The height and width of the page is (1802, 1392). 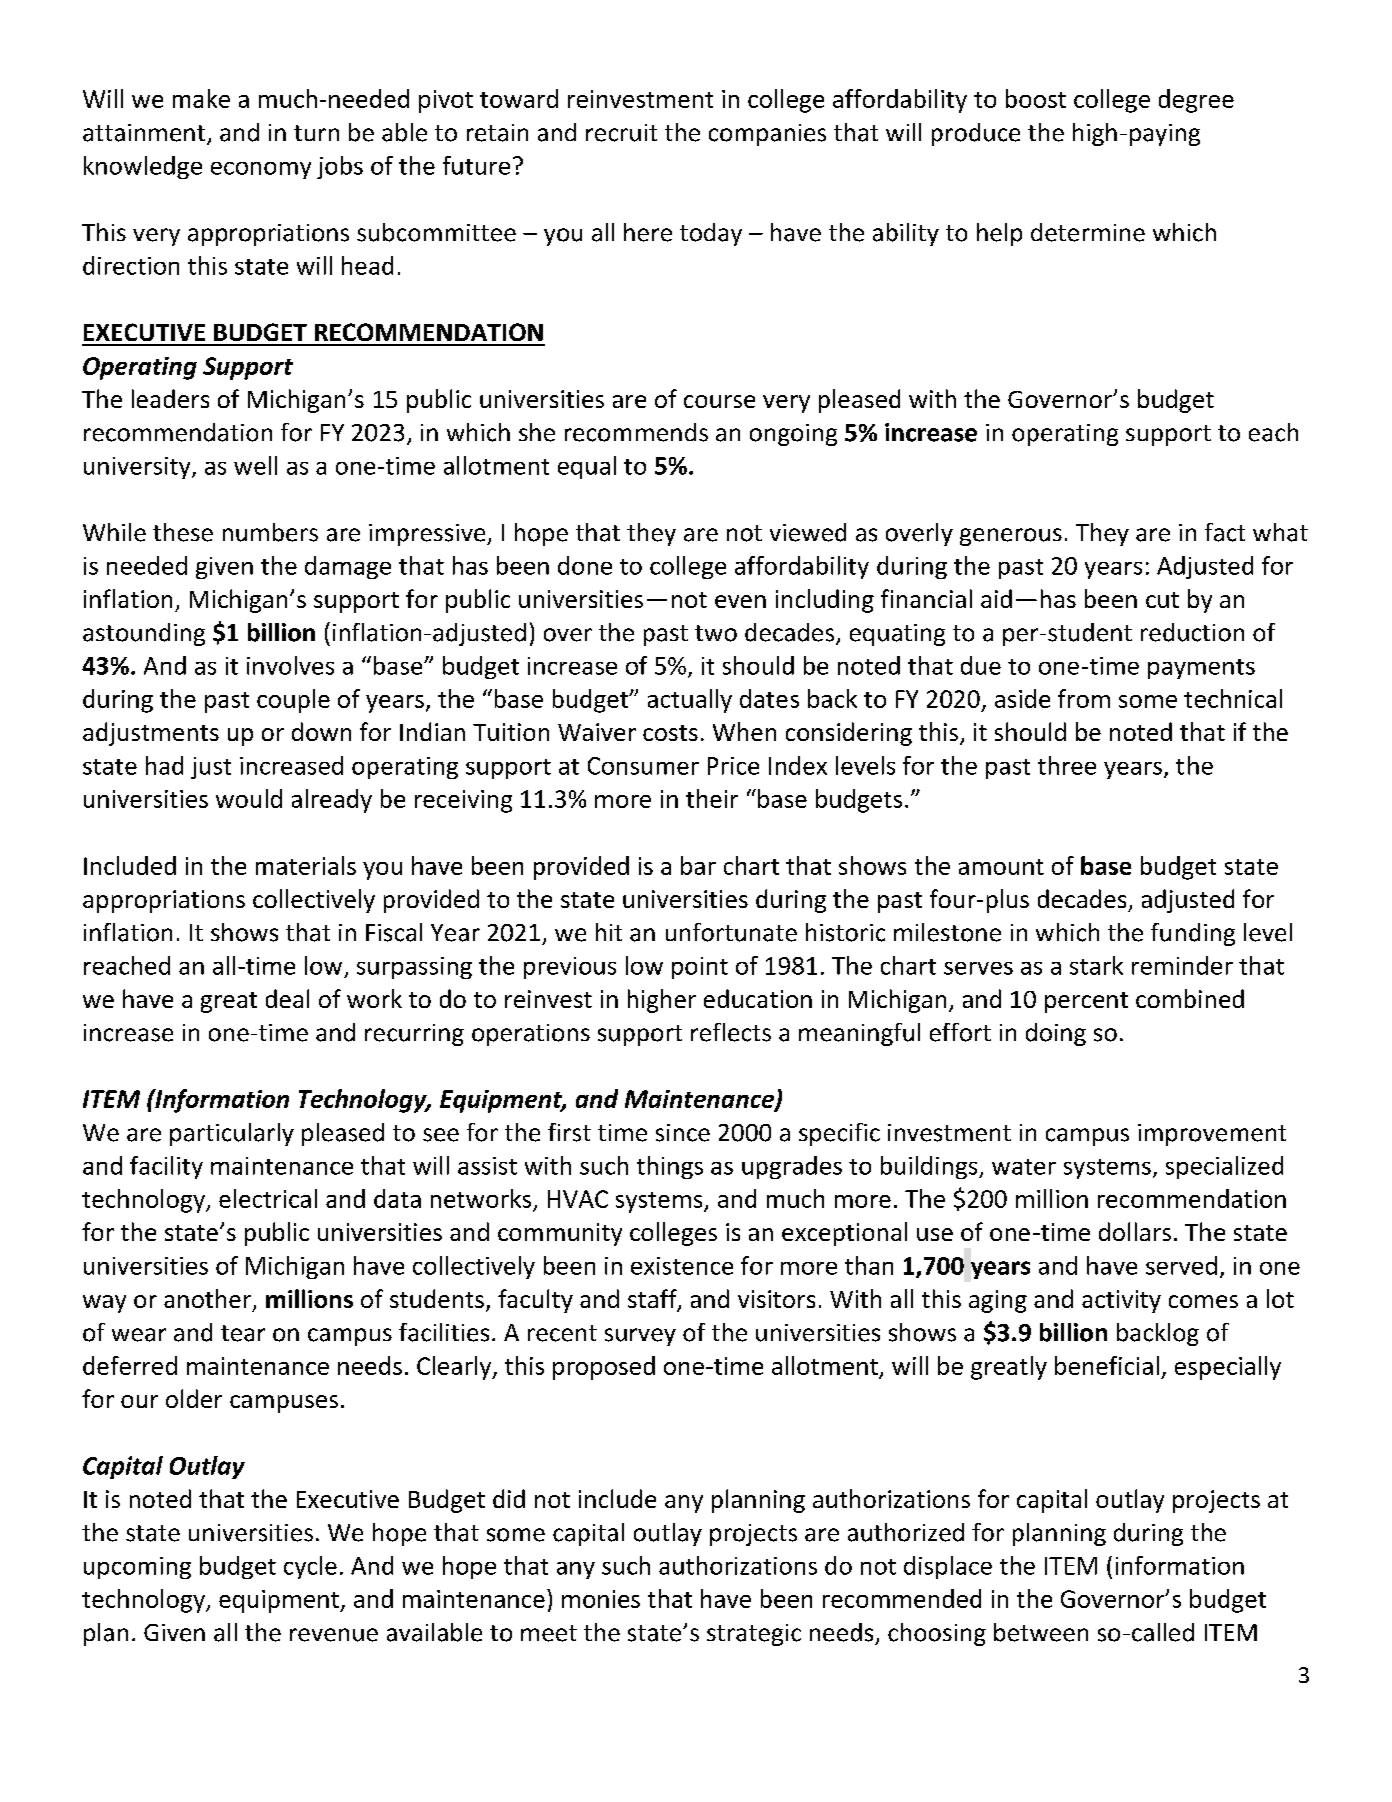 I want to click on reflects, so click(x=731, y=1032).
